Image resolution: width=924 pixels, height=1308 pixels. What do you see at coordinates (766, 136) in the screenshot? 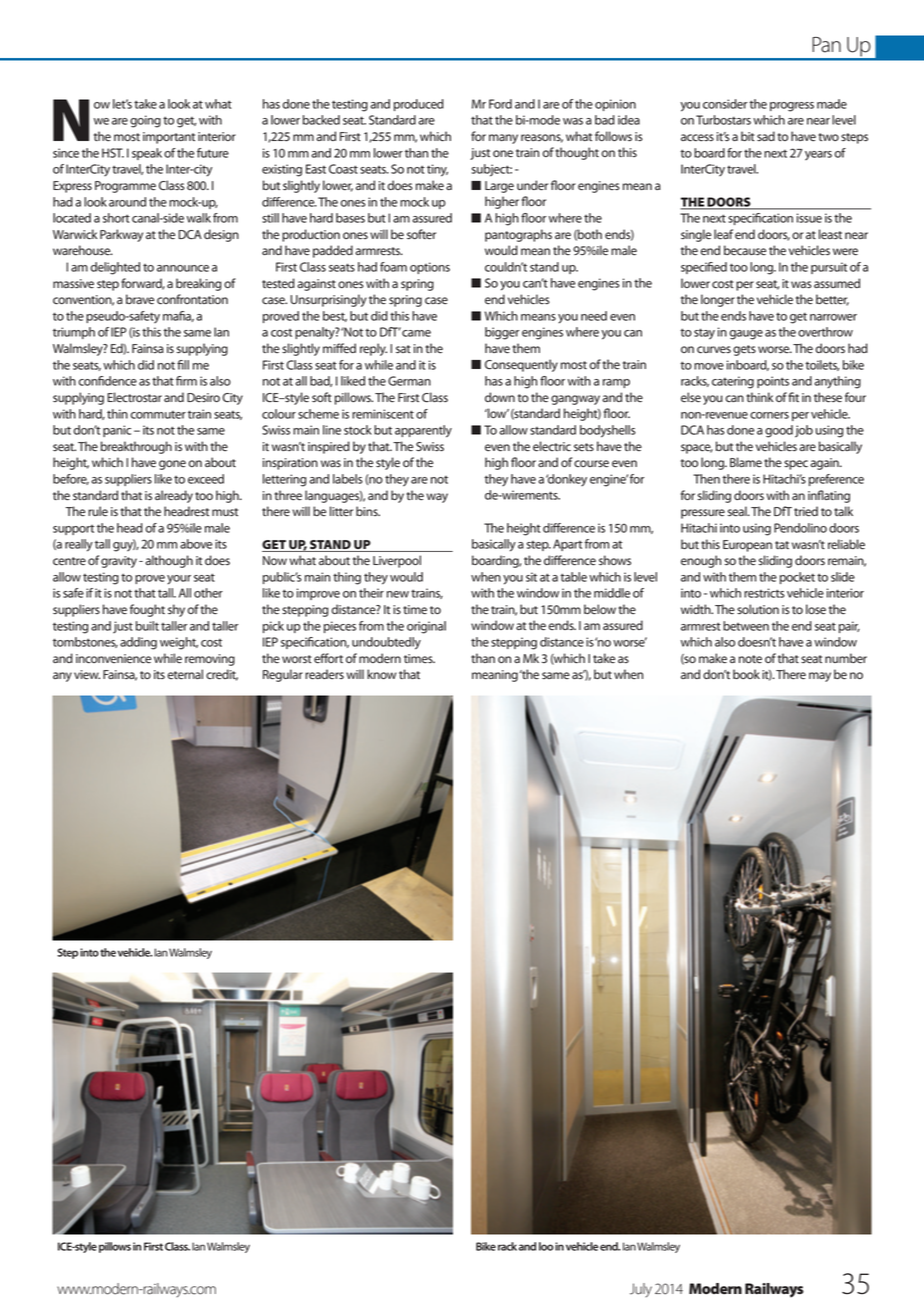
I see `sad` at bounding box center [766, 136].
